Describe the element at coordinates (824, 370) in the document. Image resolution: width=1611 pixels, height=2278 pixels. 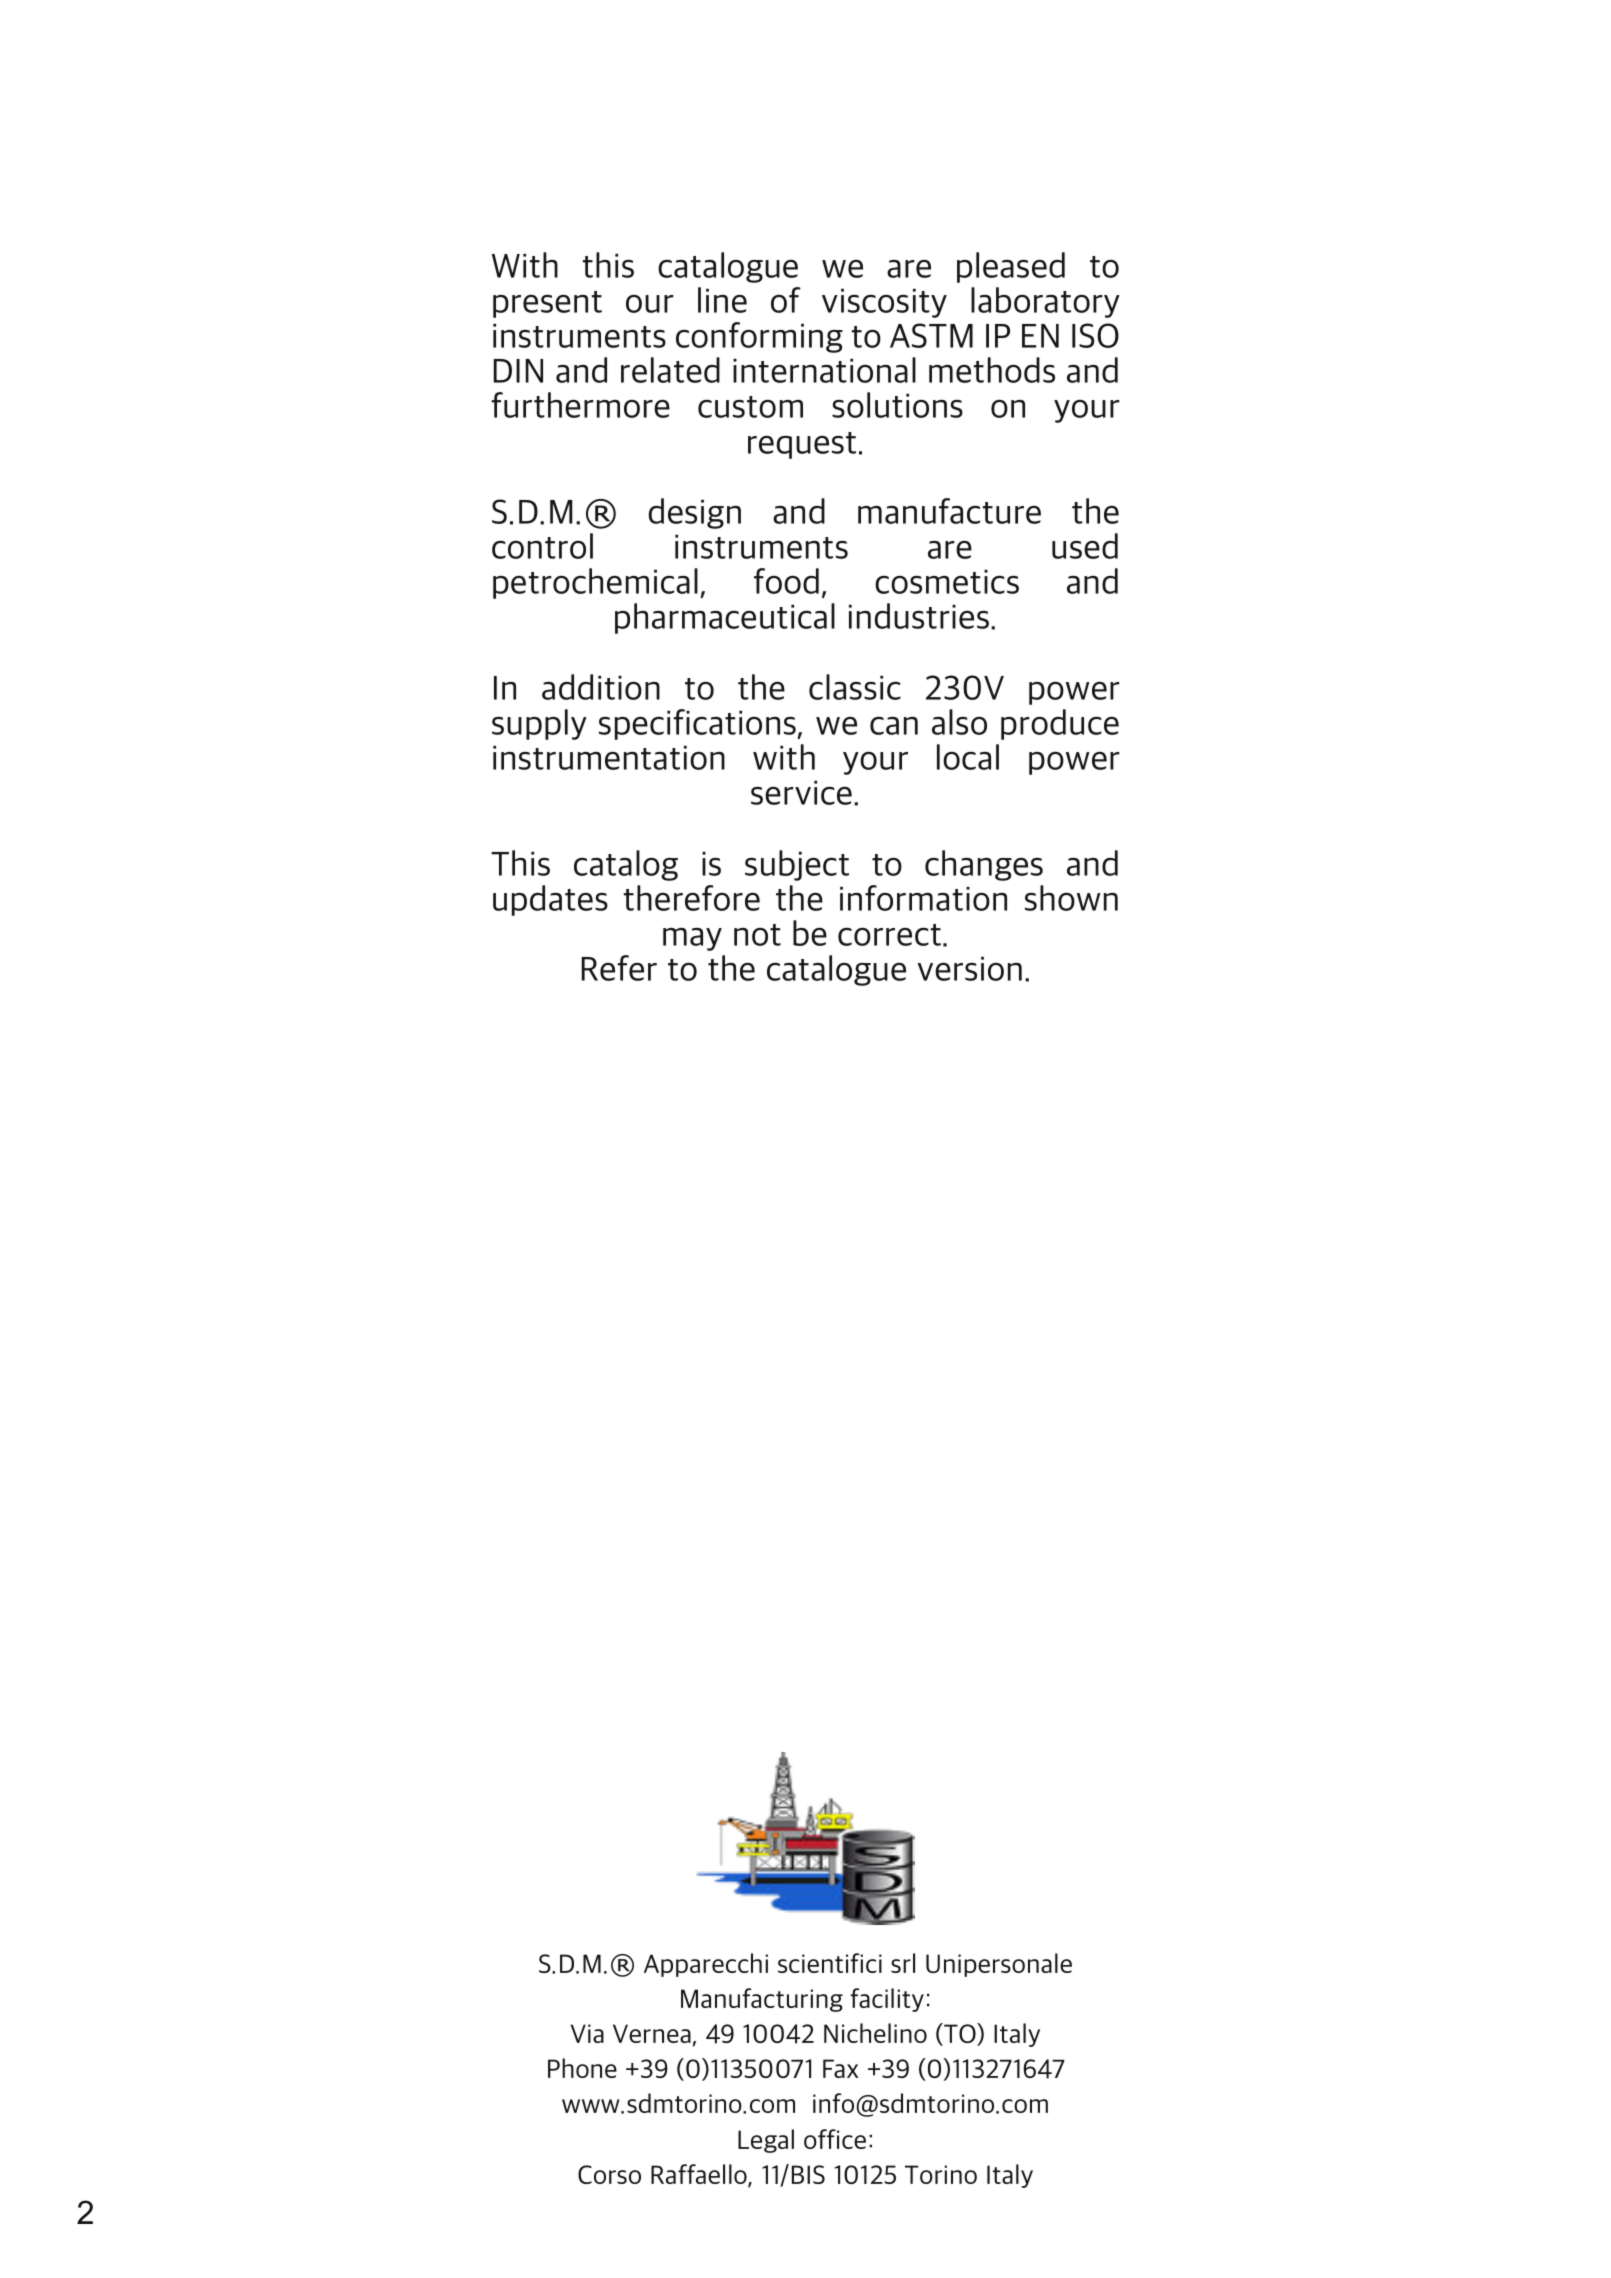
I see `international` at that location.
